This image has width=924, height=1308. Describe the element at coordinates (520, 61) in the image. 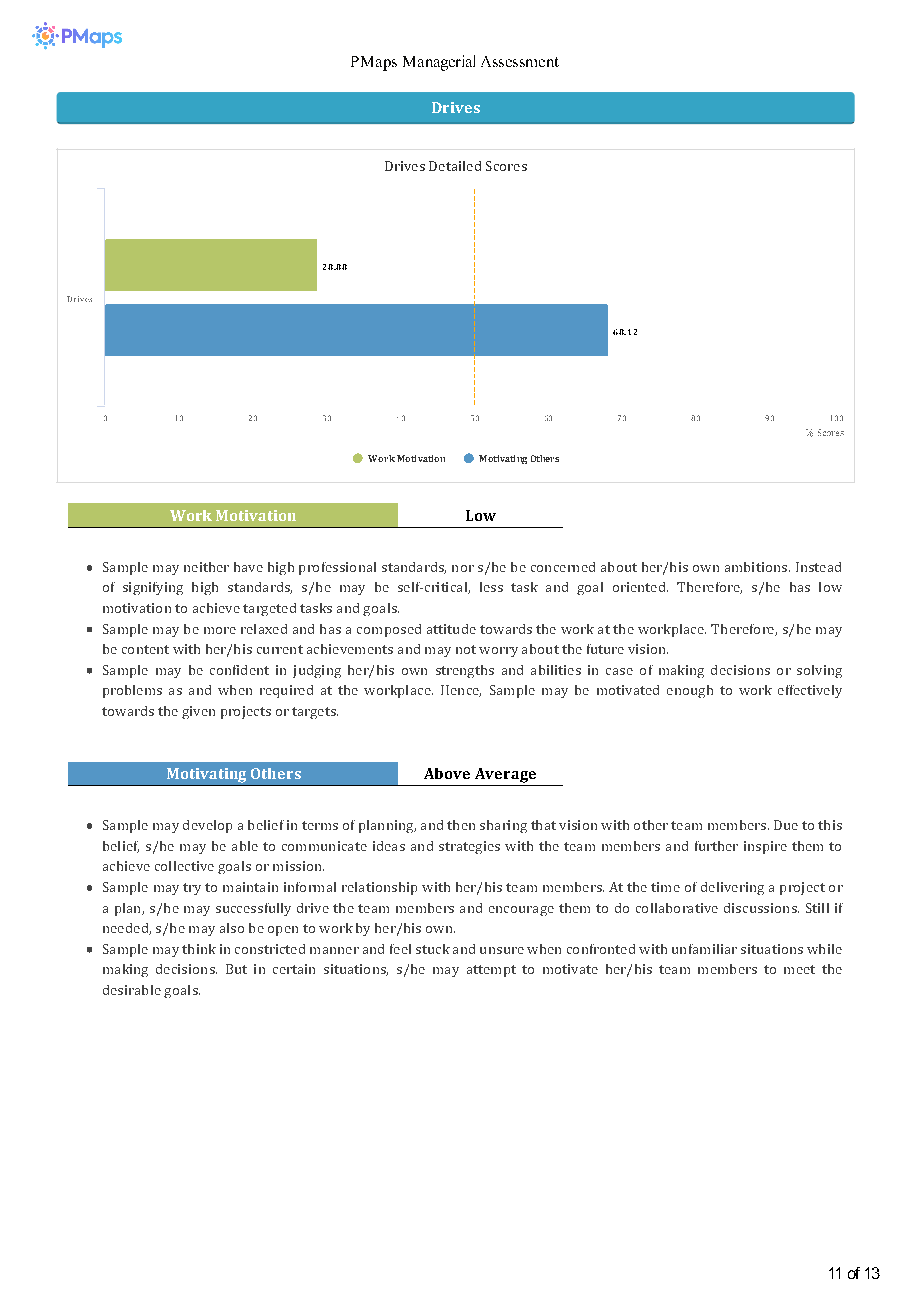

I see `Assessment` at that location.
